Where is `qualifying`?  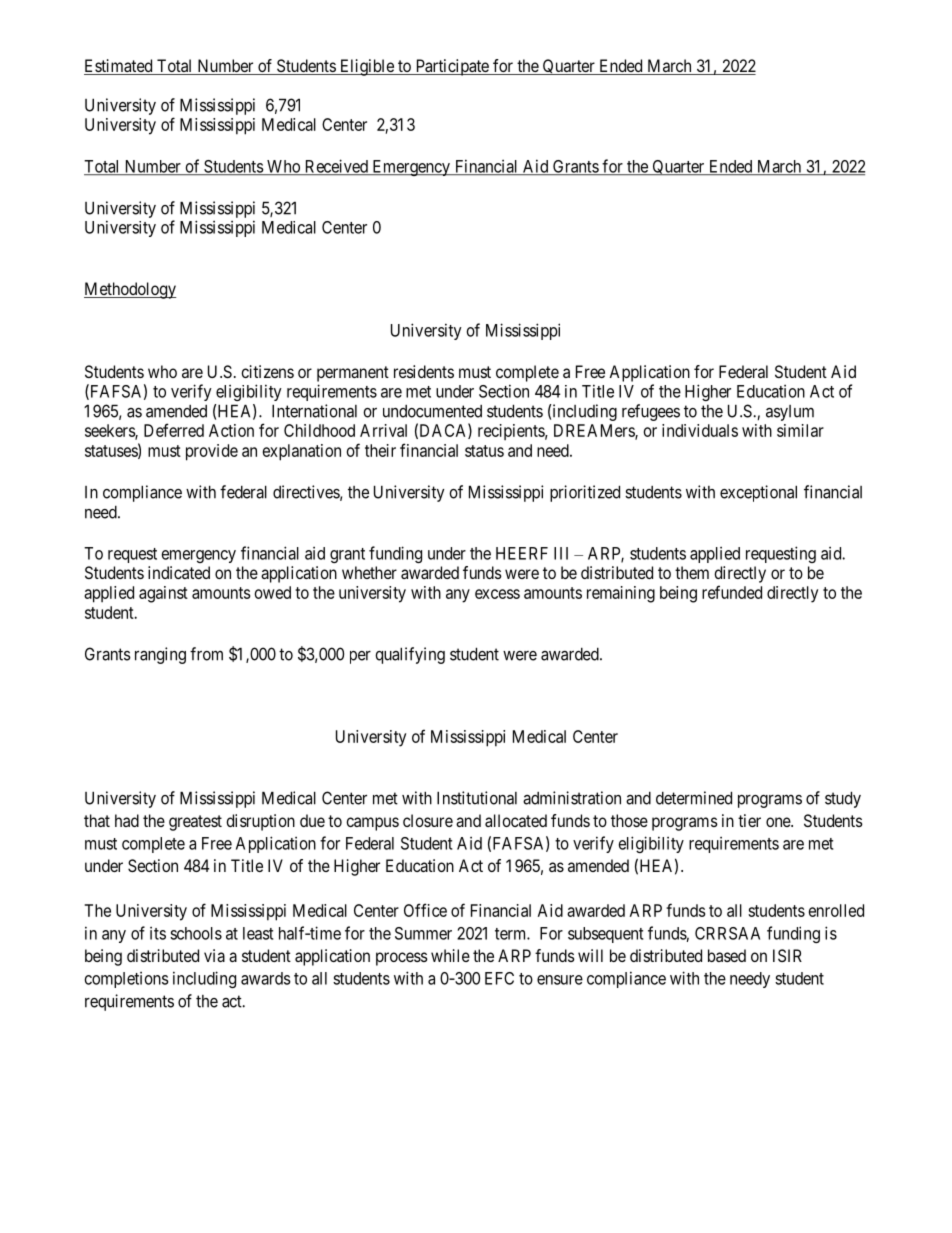
qualifying is located at coordinates (410, 655).
